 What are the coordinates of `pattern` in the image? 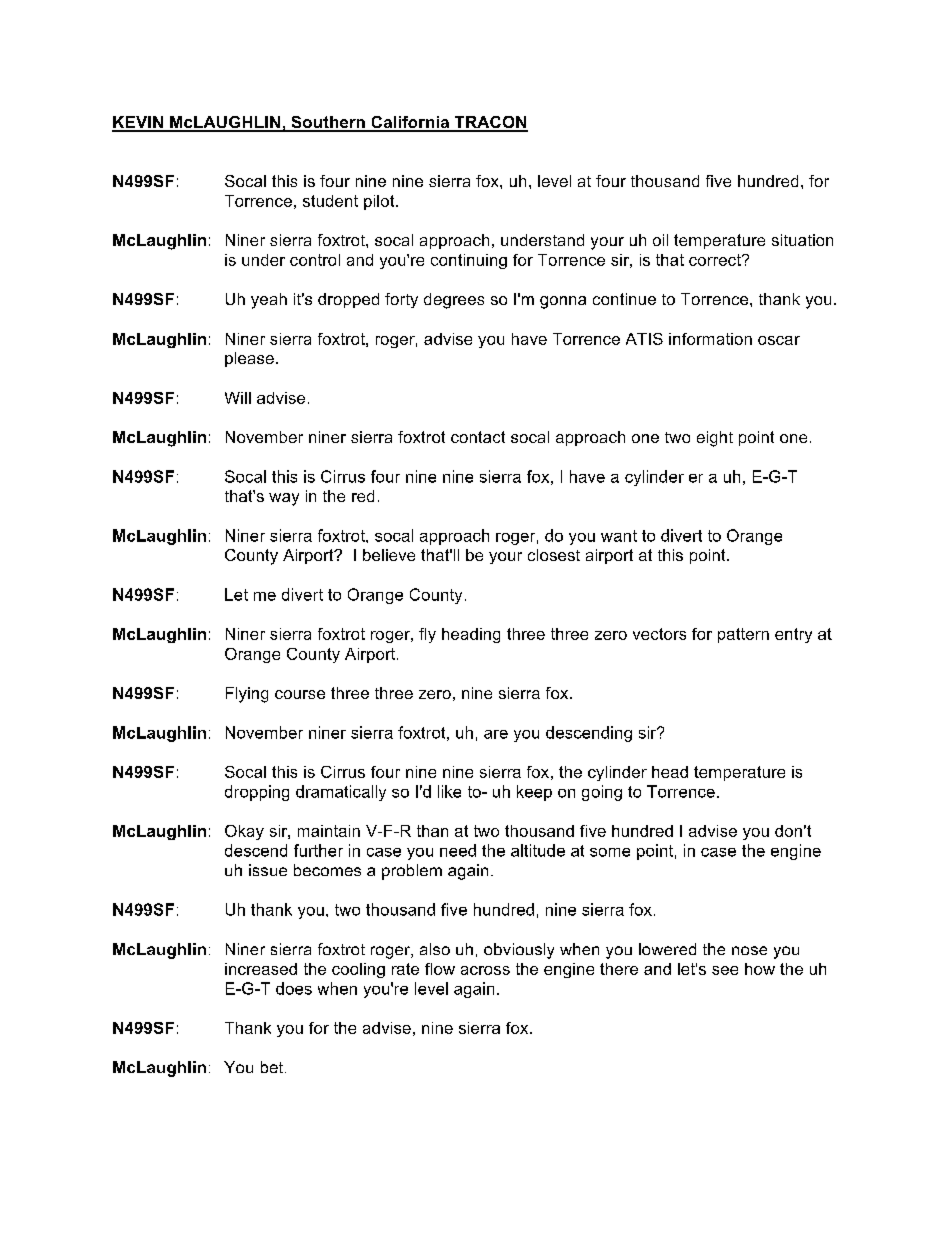 It's located at (743, 635).
